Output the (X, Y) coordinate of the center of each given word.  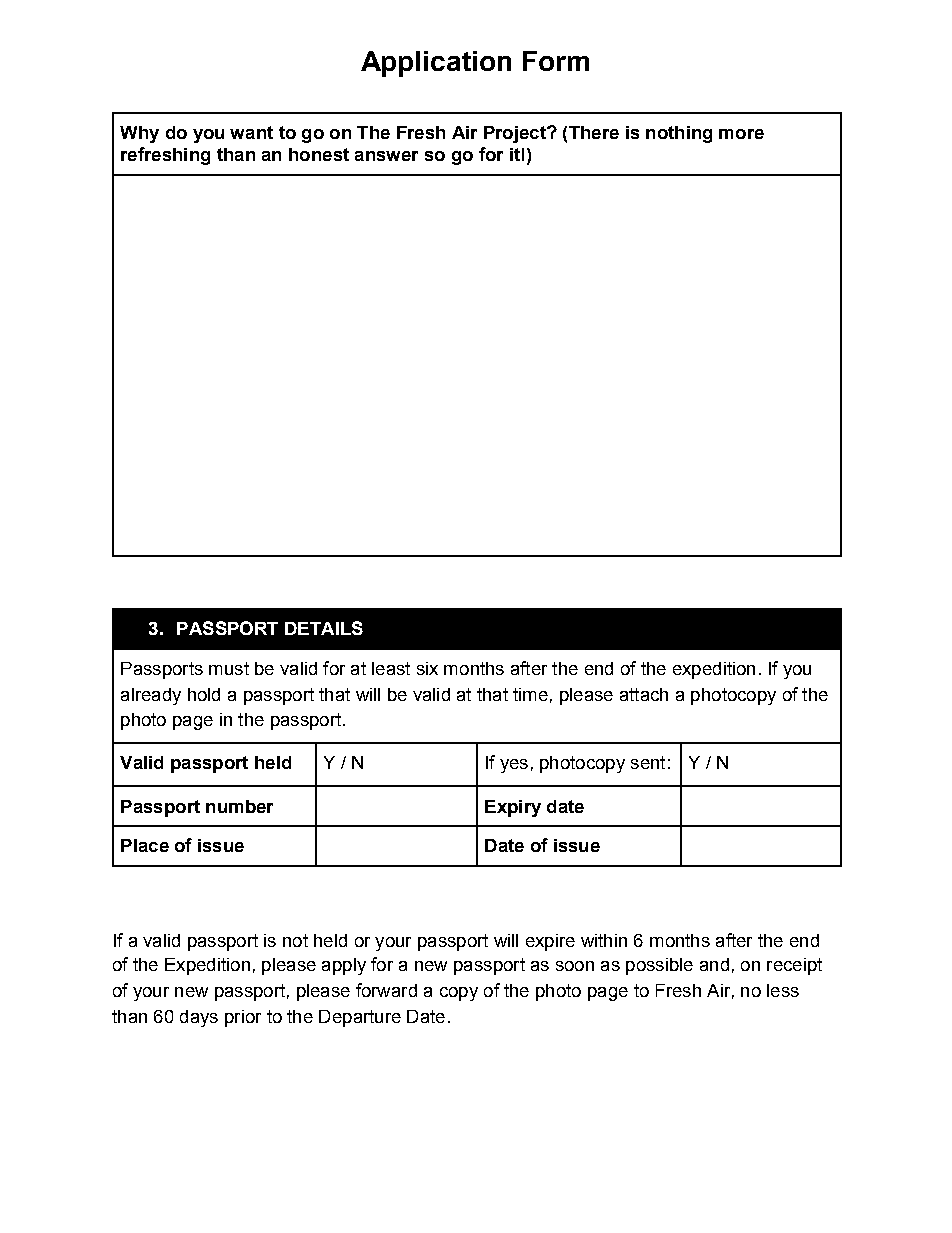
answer (386, 156)
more (741, 134)
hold (204, 694)
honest (319, 154)
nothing (679, 134)
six (427, 668)
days (199, 1018)
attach (644, 694)
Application (436, 64)
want (251, 132)
